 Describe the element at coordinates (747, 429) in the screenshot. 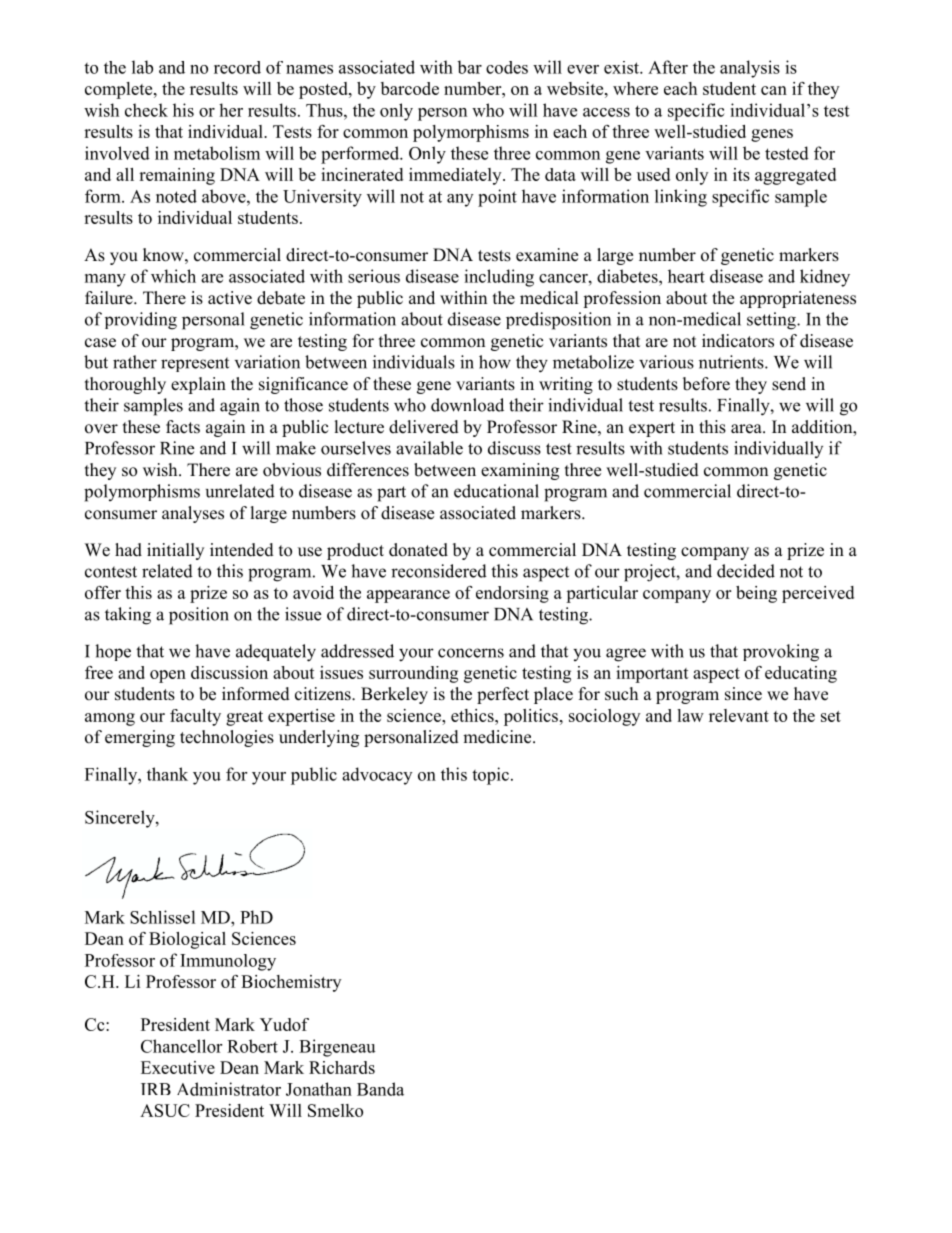

I see `area` at that location.
